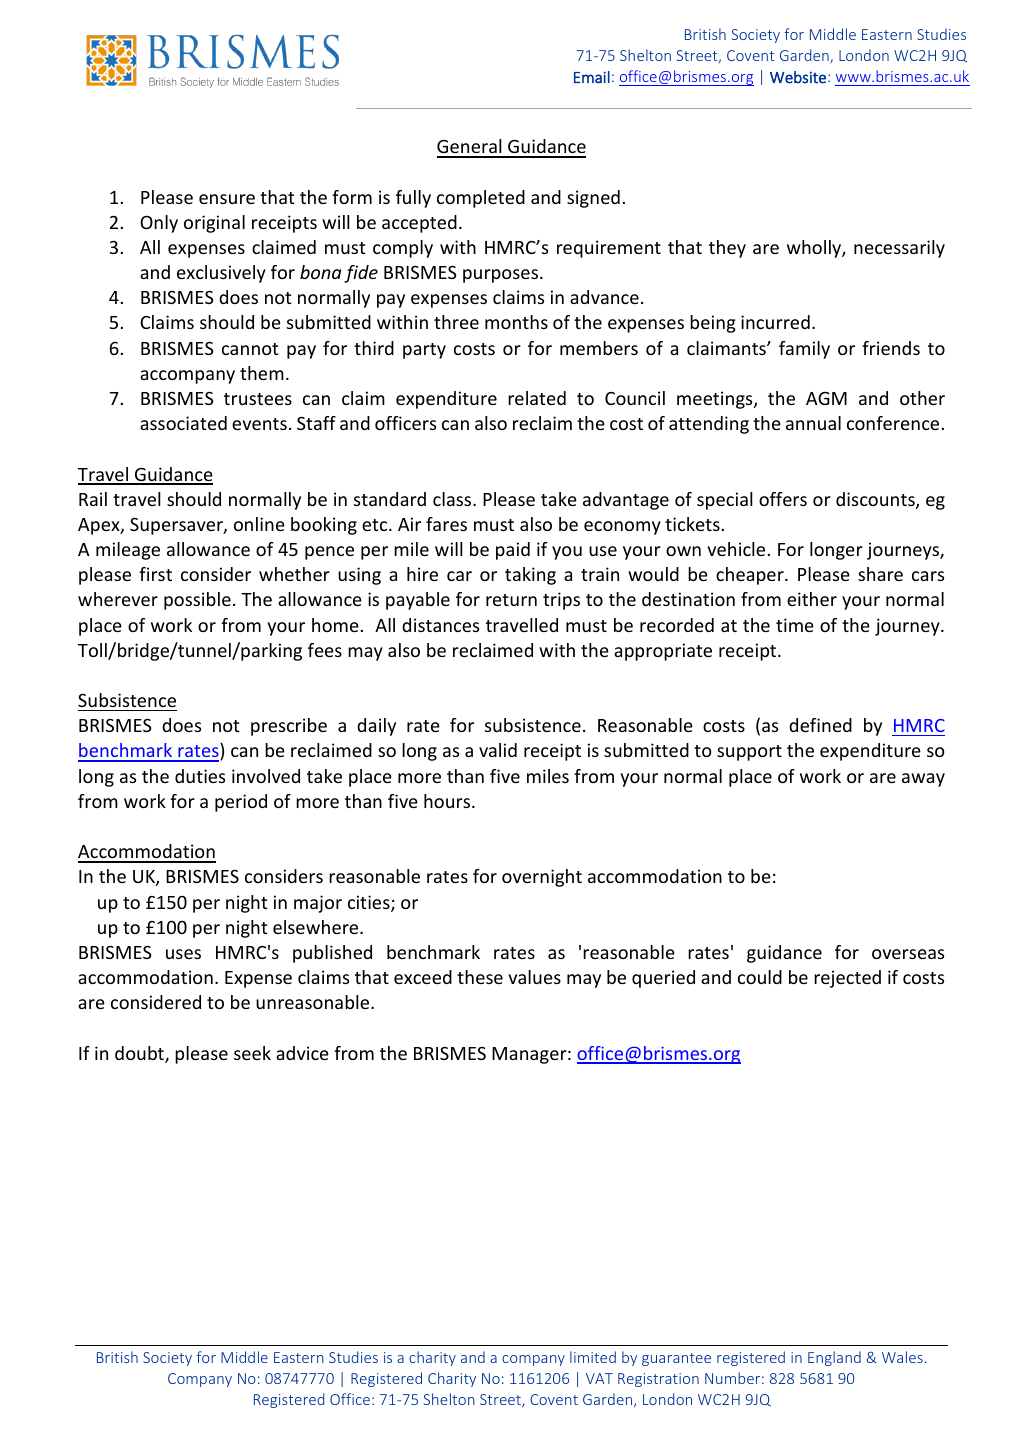  What do you see at coordinates (498, 750) in the screenshot?
I see `valid` at bounding box center [498, 750].
